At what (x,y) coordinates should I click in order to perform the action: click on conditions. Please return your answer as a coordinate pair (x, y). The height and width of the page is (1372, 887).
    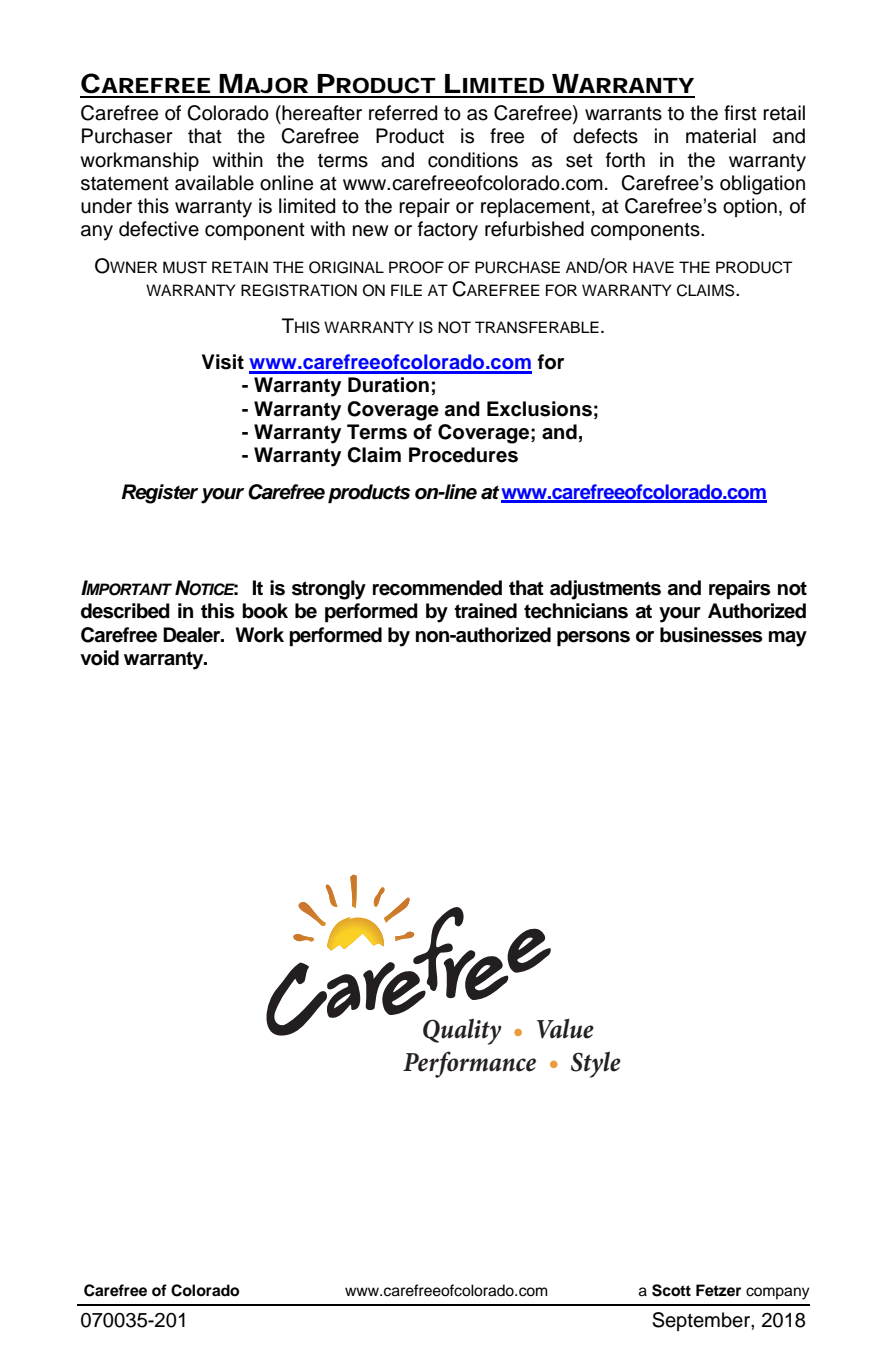
    Looking at the image, I should click on (473, 160).
